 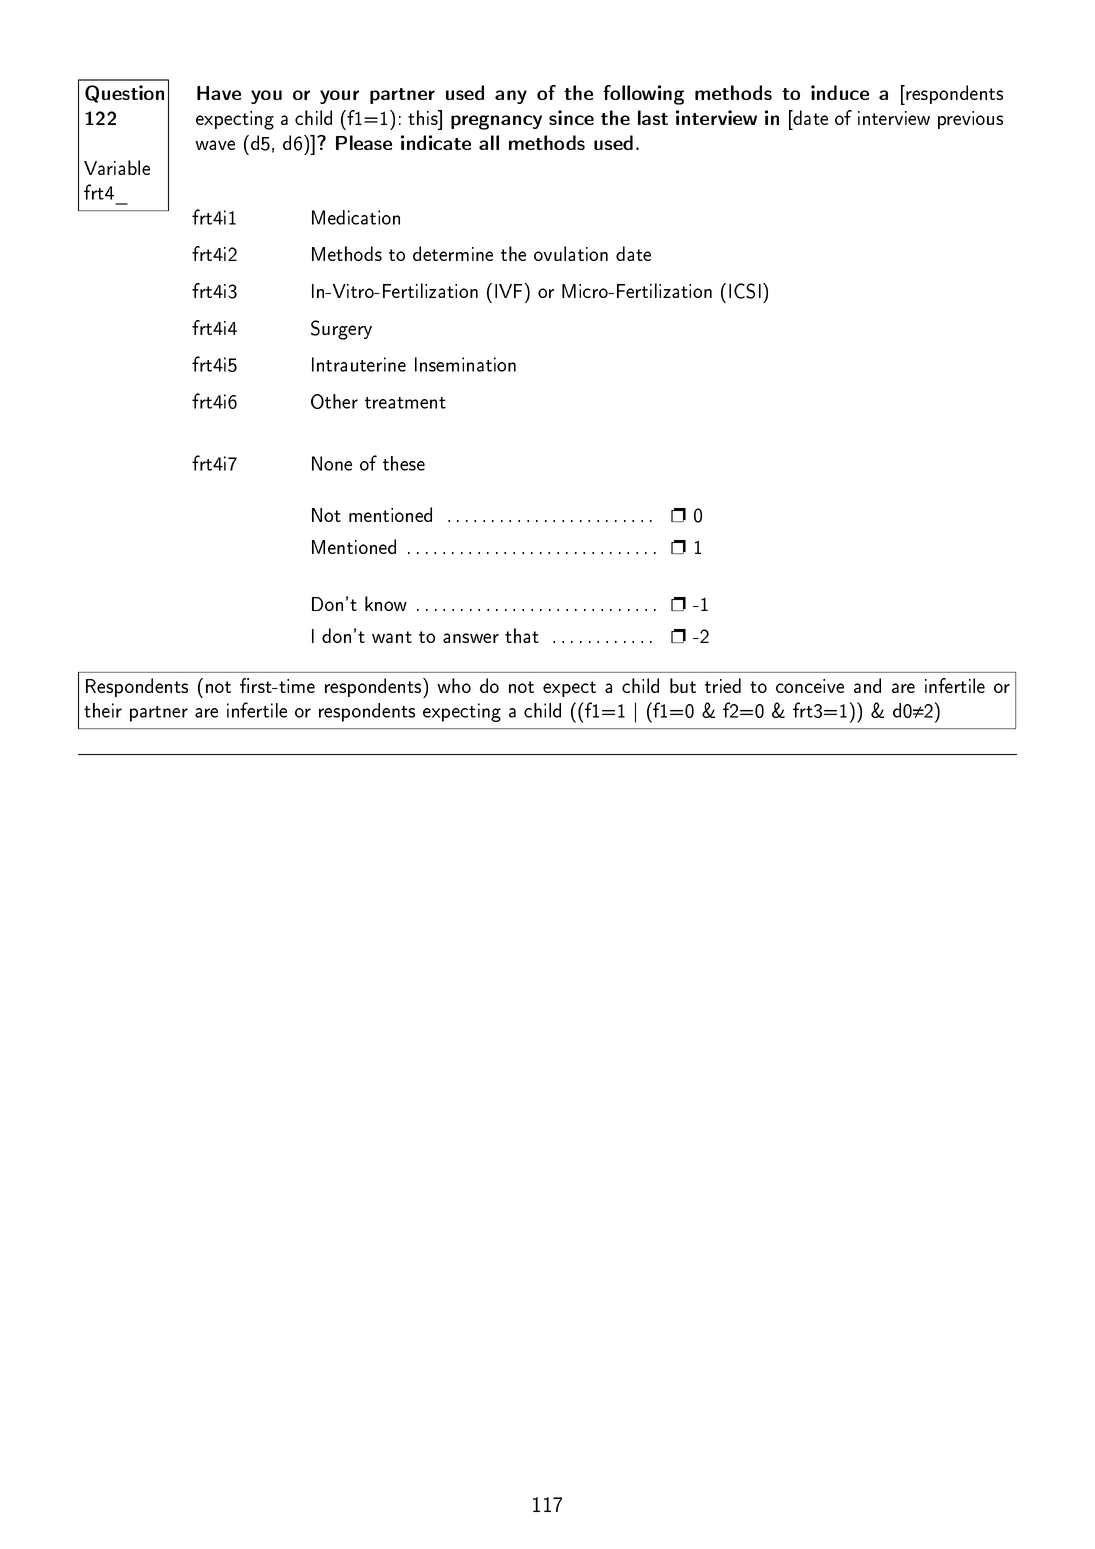 What do you see at coordinates (571, 117) in the image?
I see `since` at bounding box center [571, 117].
